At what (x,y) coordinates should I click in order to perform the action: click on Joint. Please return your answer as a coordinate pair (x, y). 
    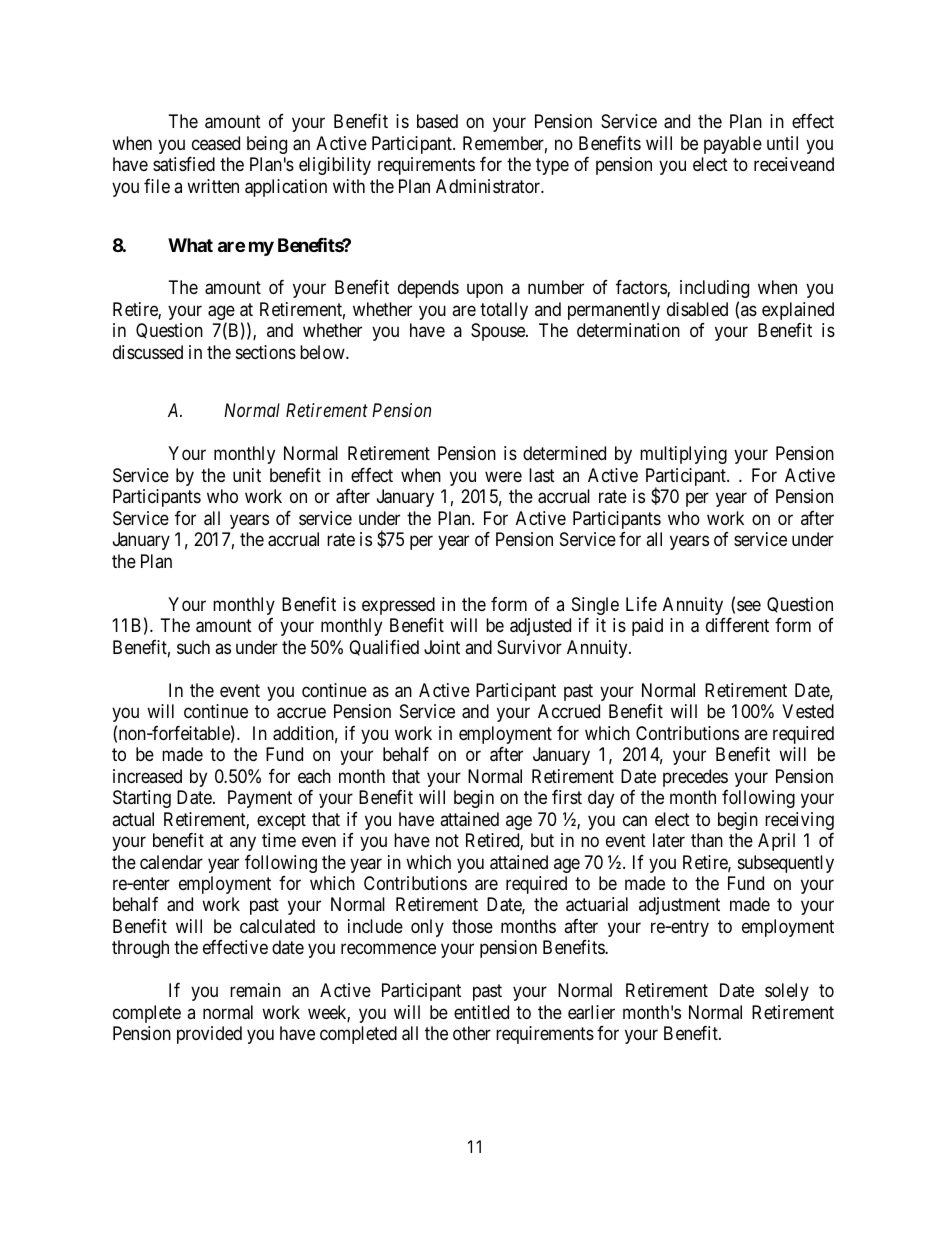
    Looking at the image, I should click on (442, 647).
